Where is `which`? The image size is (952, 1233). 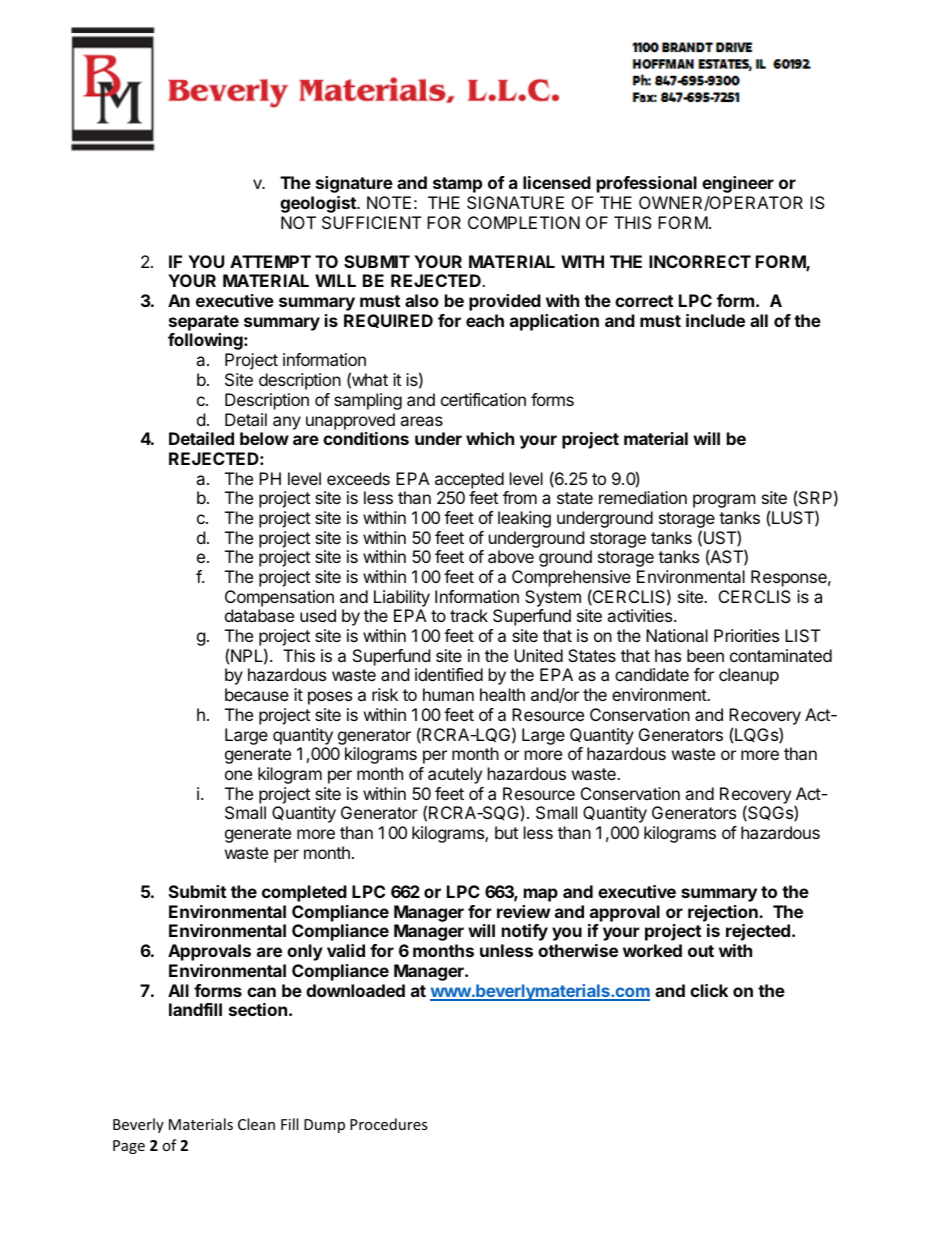
which is located at coordinates (490, 438).
